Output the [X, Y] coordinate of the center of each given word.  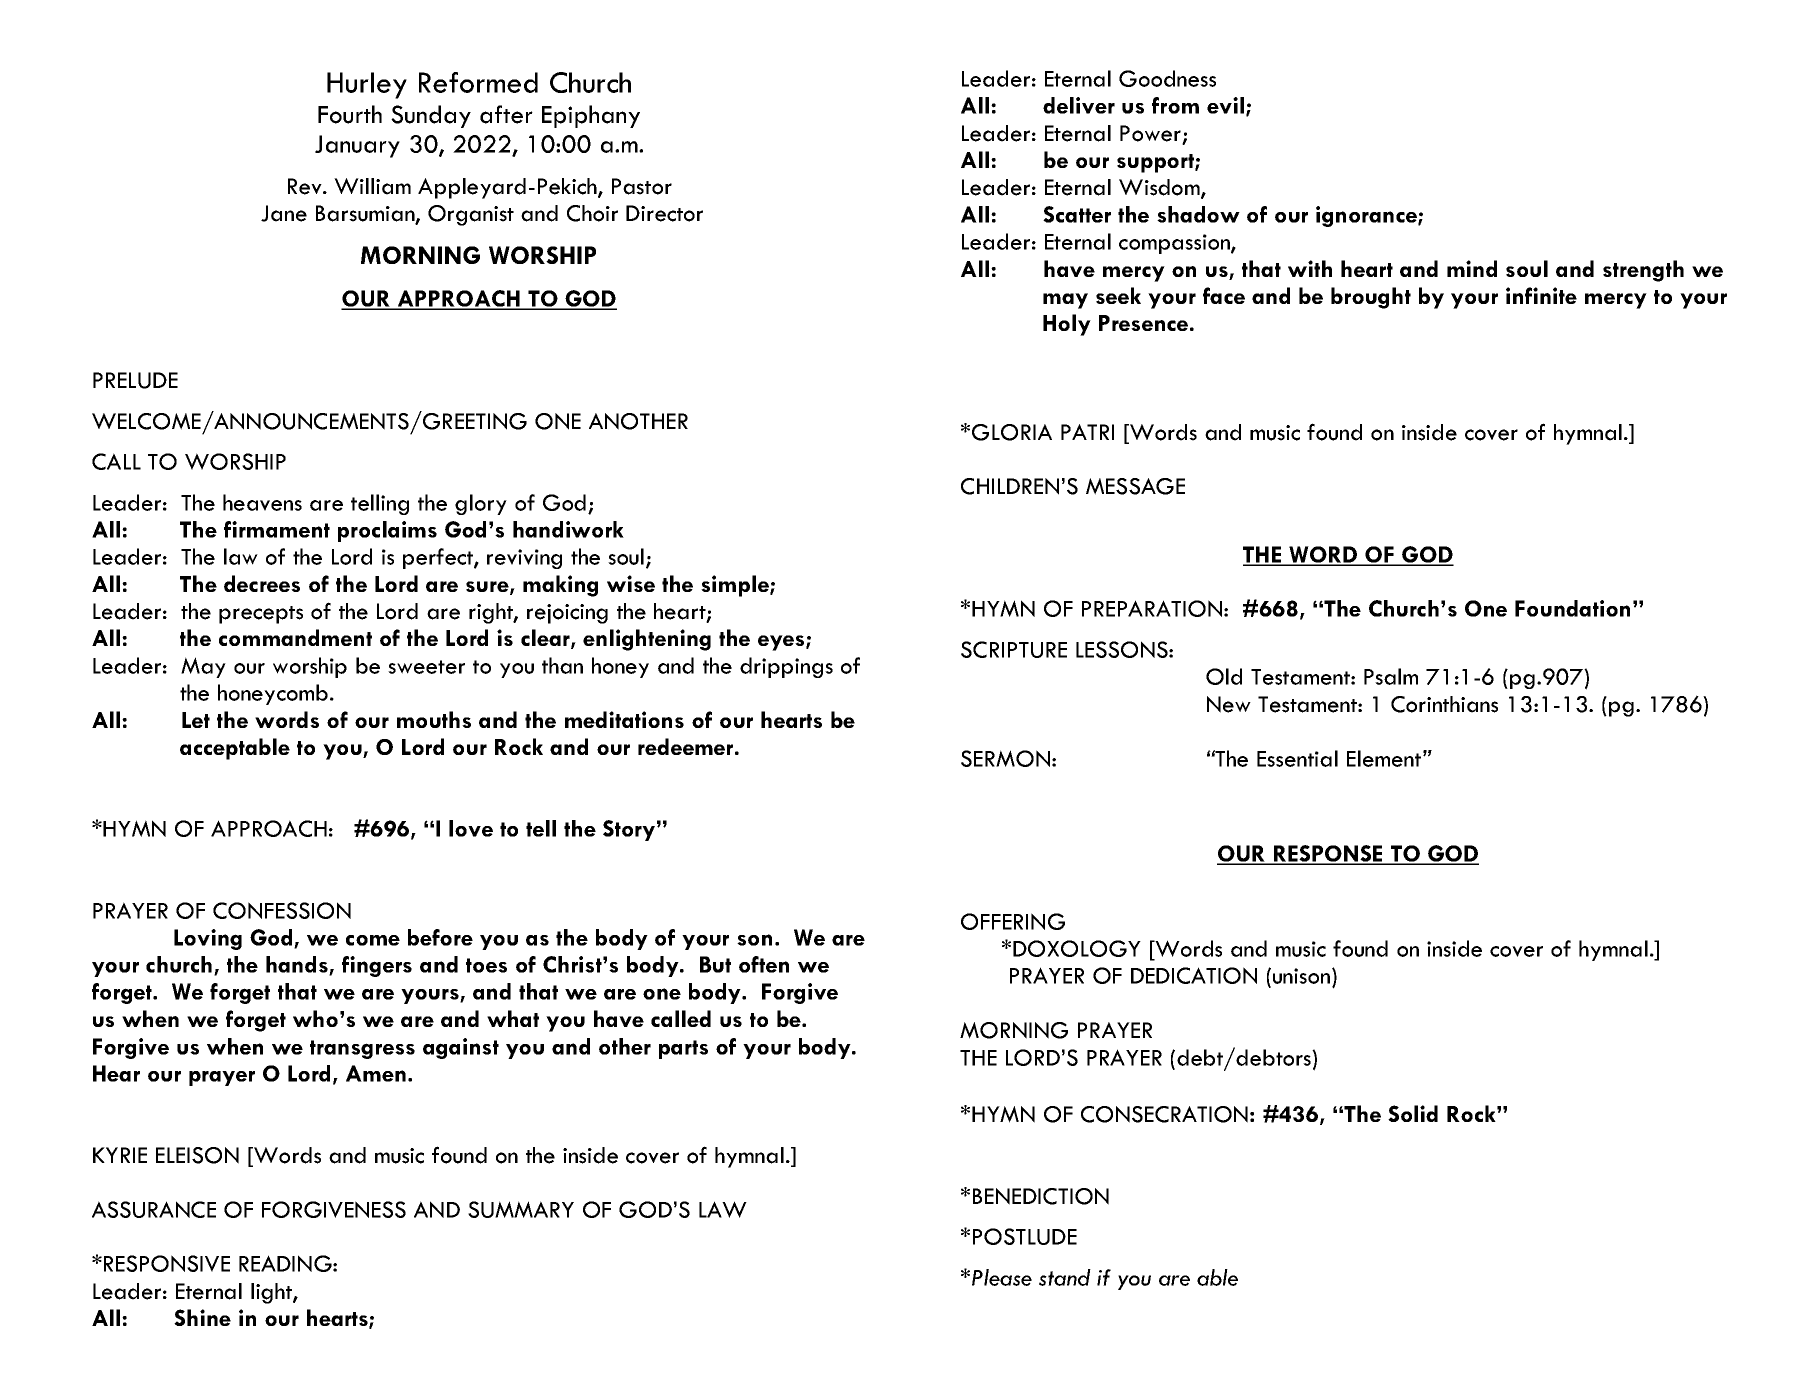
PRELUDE [135, 380]
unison [1301, 976]
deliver [1079, 105]
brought [1371, 298]
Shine [202, 1317]
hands [298, 965]
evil [1225, 105]
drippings [786, 667]
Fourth [350, 114]
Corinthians [1444, 704]
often [764, 964]
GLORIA [1012, 432]
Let [196, 720]
